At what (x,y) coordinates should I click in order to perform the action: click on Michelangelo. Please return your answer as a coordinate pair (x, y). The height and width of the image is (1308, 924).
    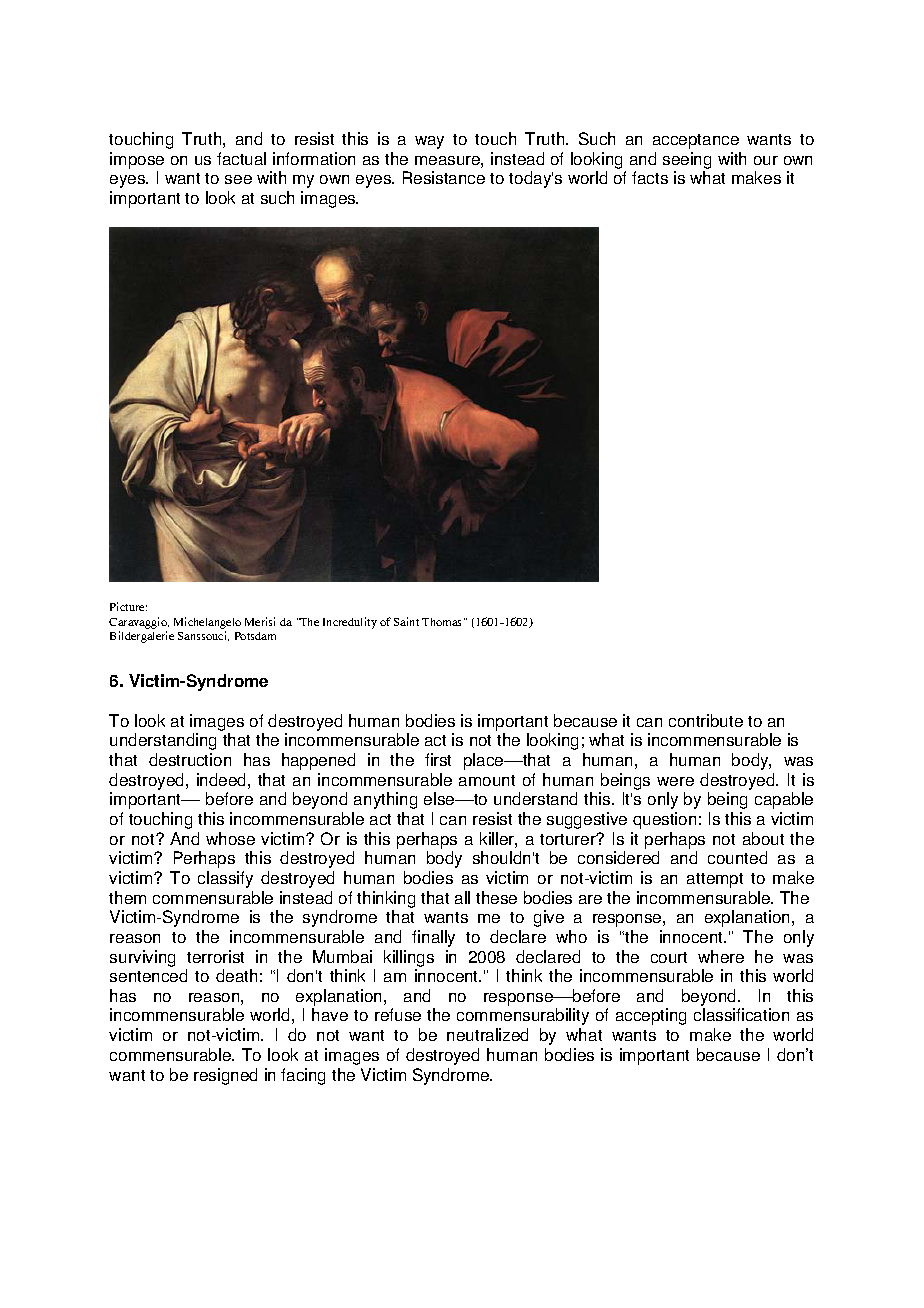
    Looking at the image, I should click on (207, 623).
